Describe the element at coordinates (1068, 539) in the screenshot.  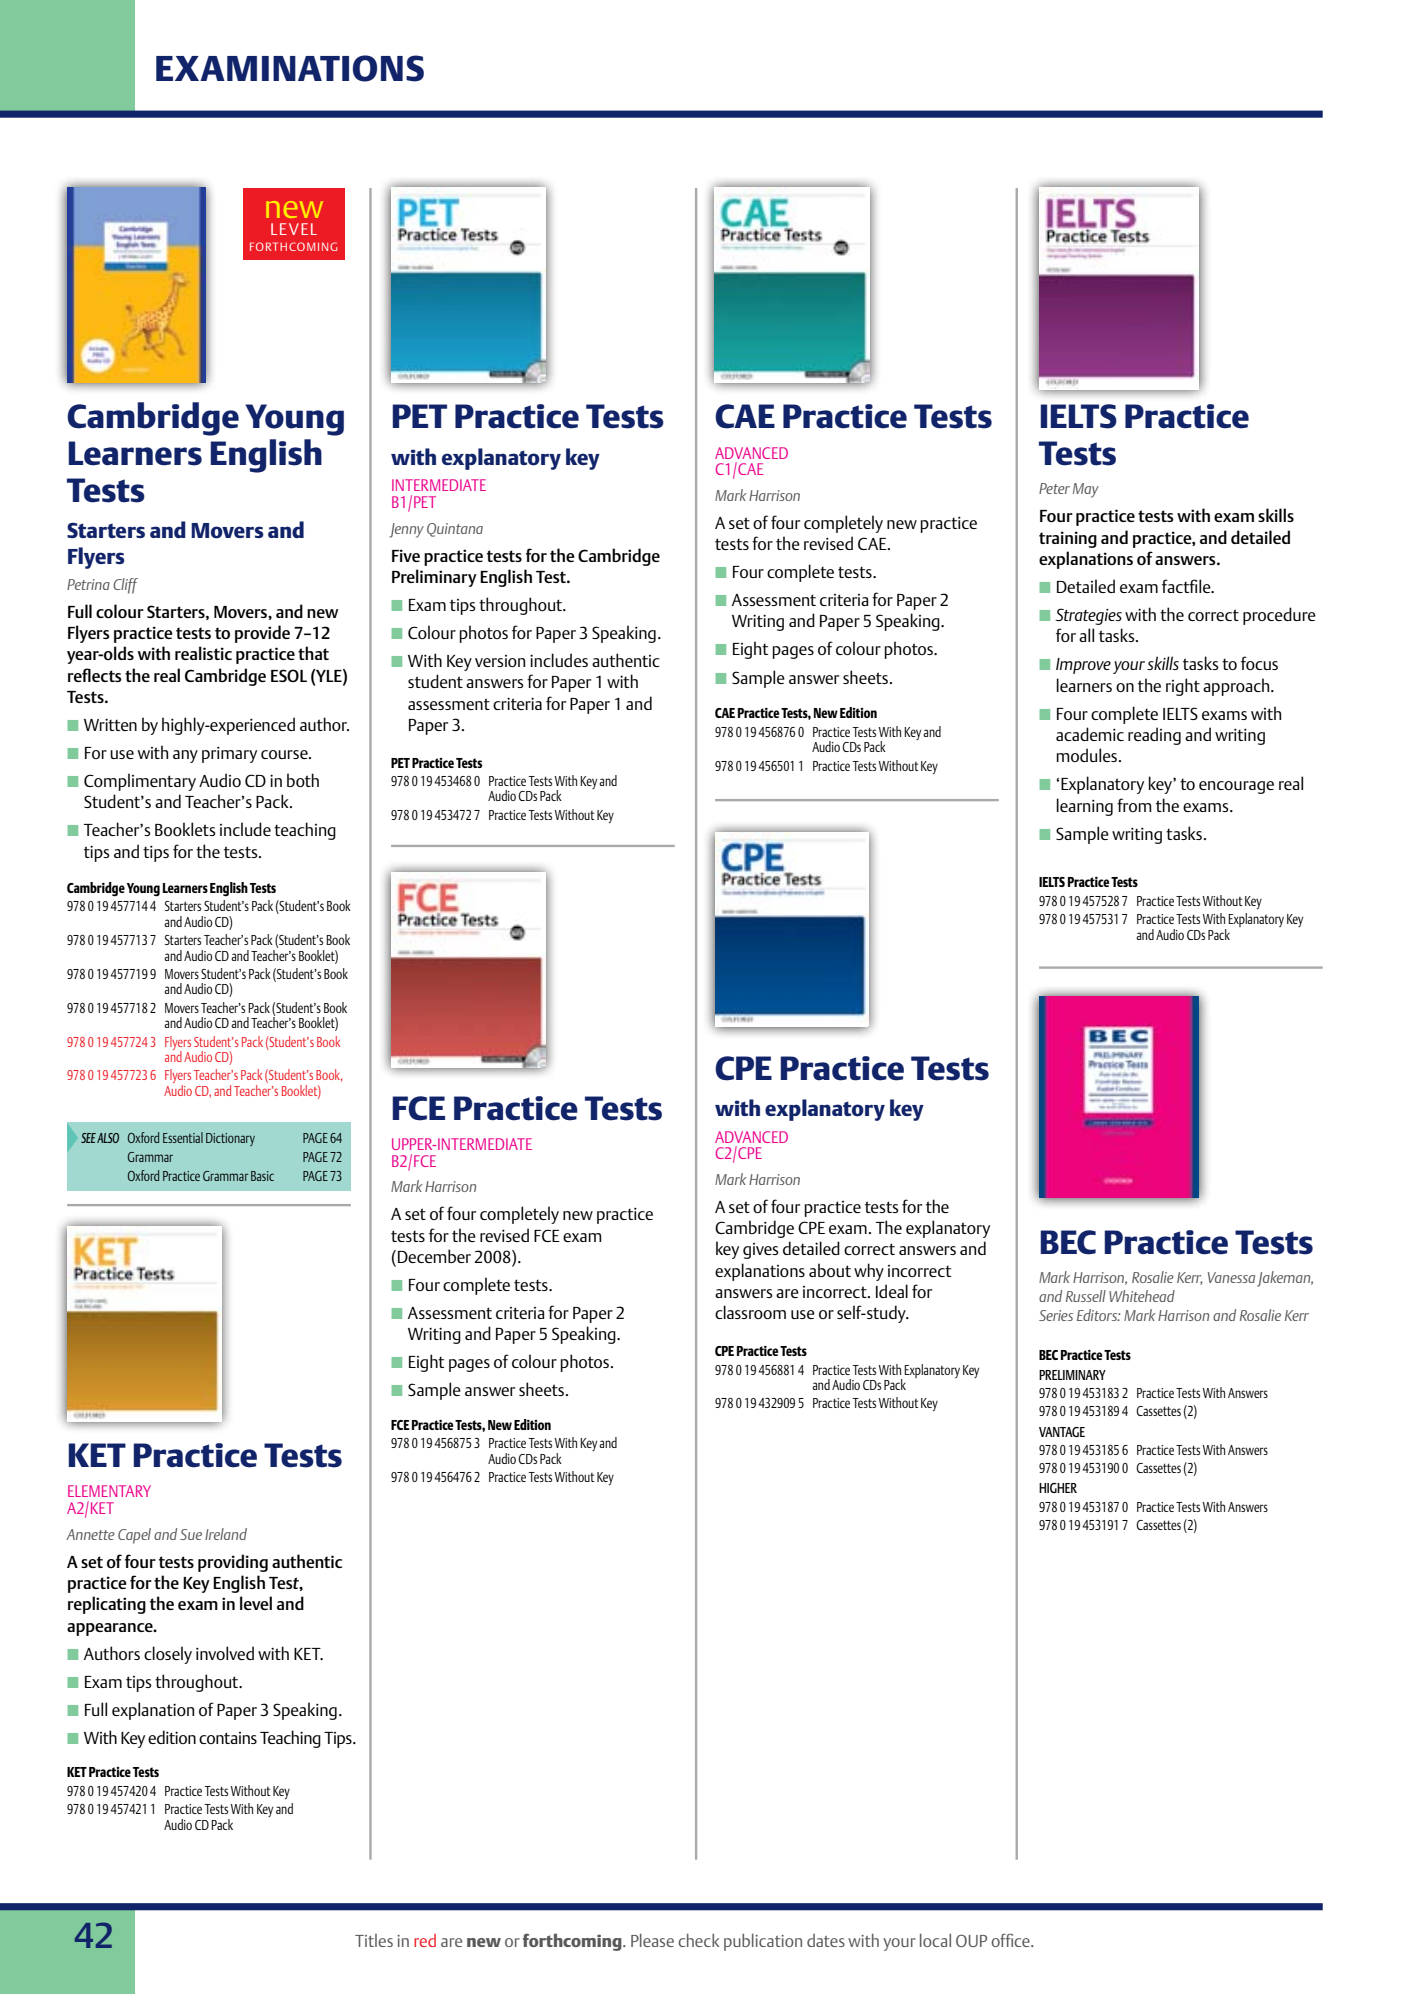
I see `training` at that location.
